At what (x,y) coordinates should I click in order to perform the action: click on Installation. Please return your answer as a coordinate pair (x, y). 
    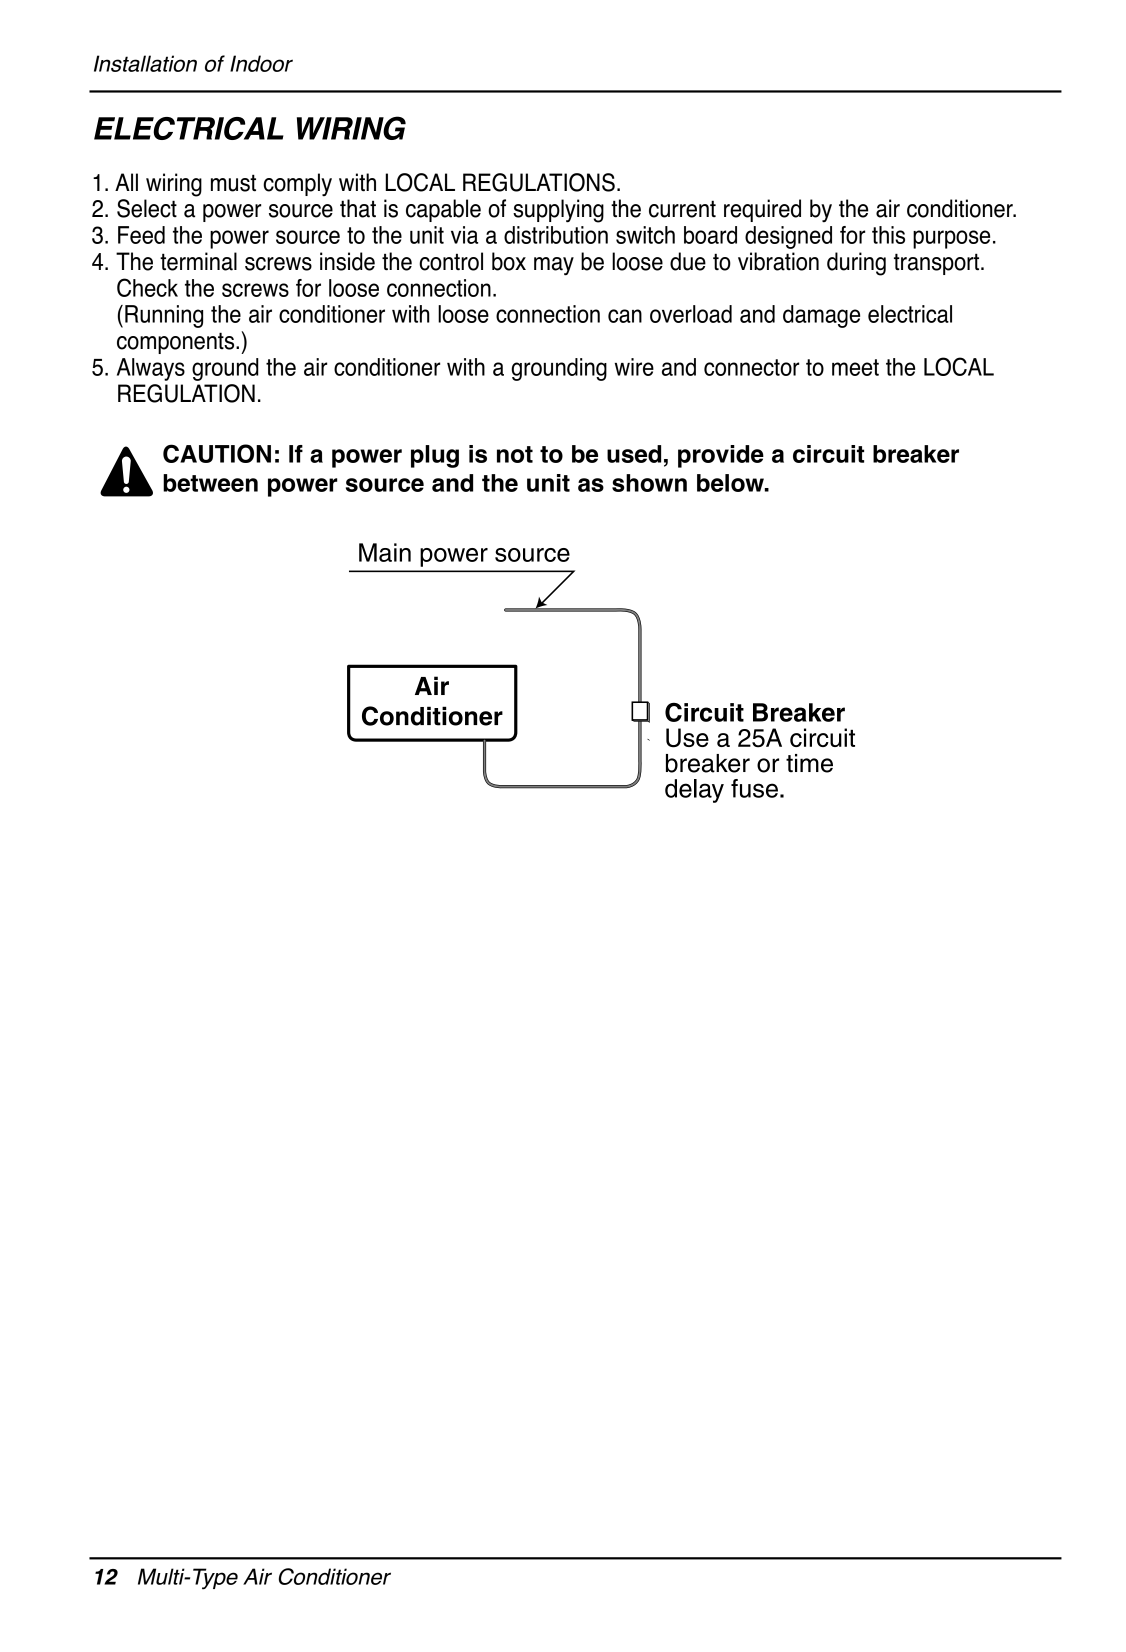
    Looking at the image, I should click on (145, 63).
